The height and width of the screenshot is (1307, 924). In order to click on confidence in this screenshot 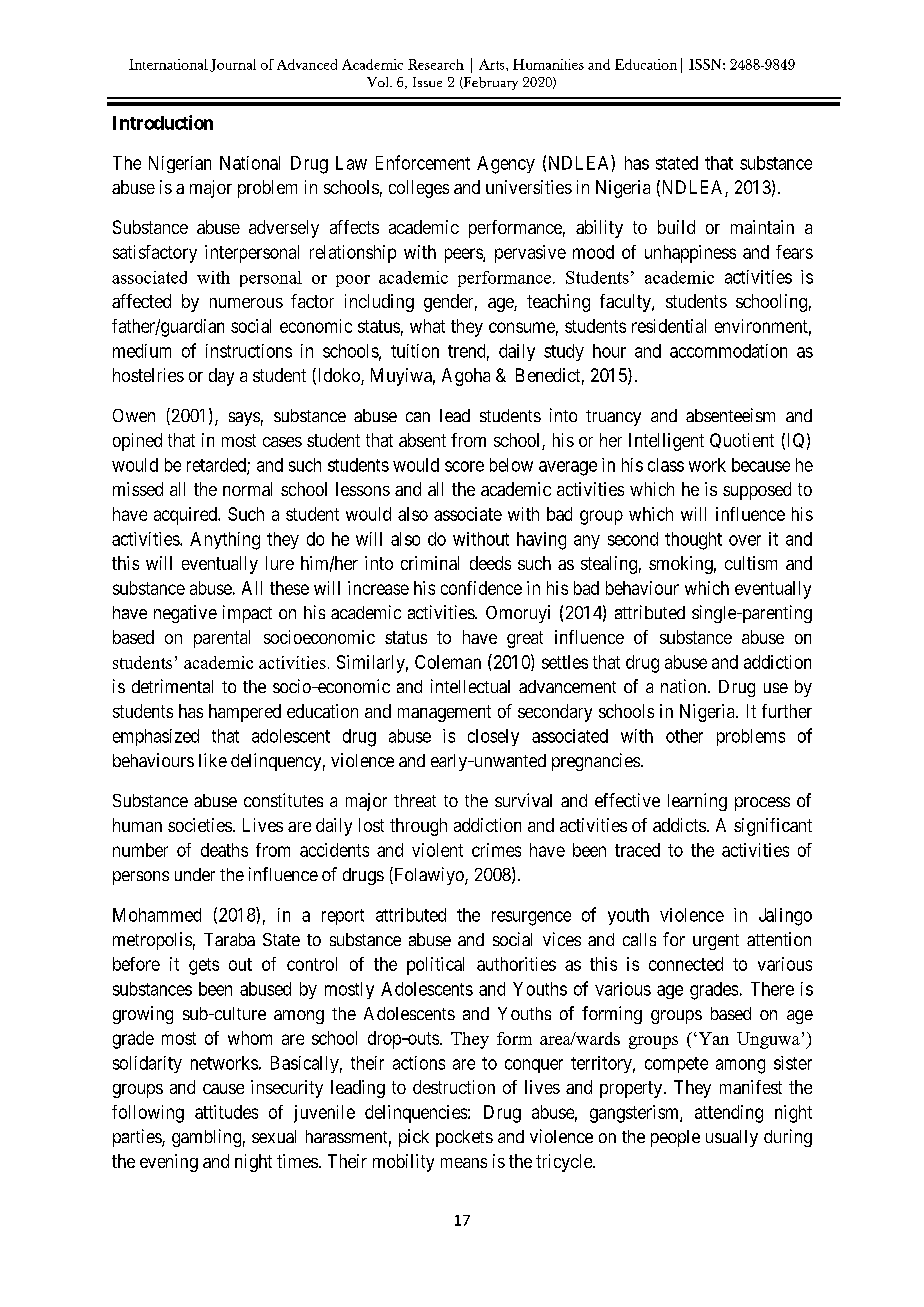, I will do `click(481, 588)`.
